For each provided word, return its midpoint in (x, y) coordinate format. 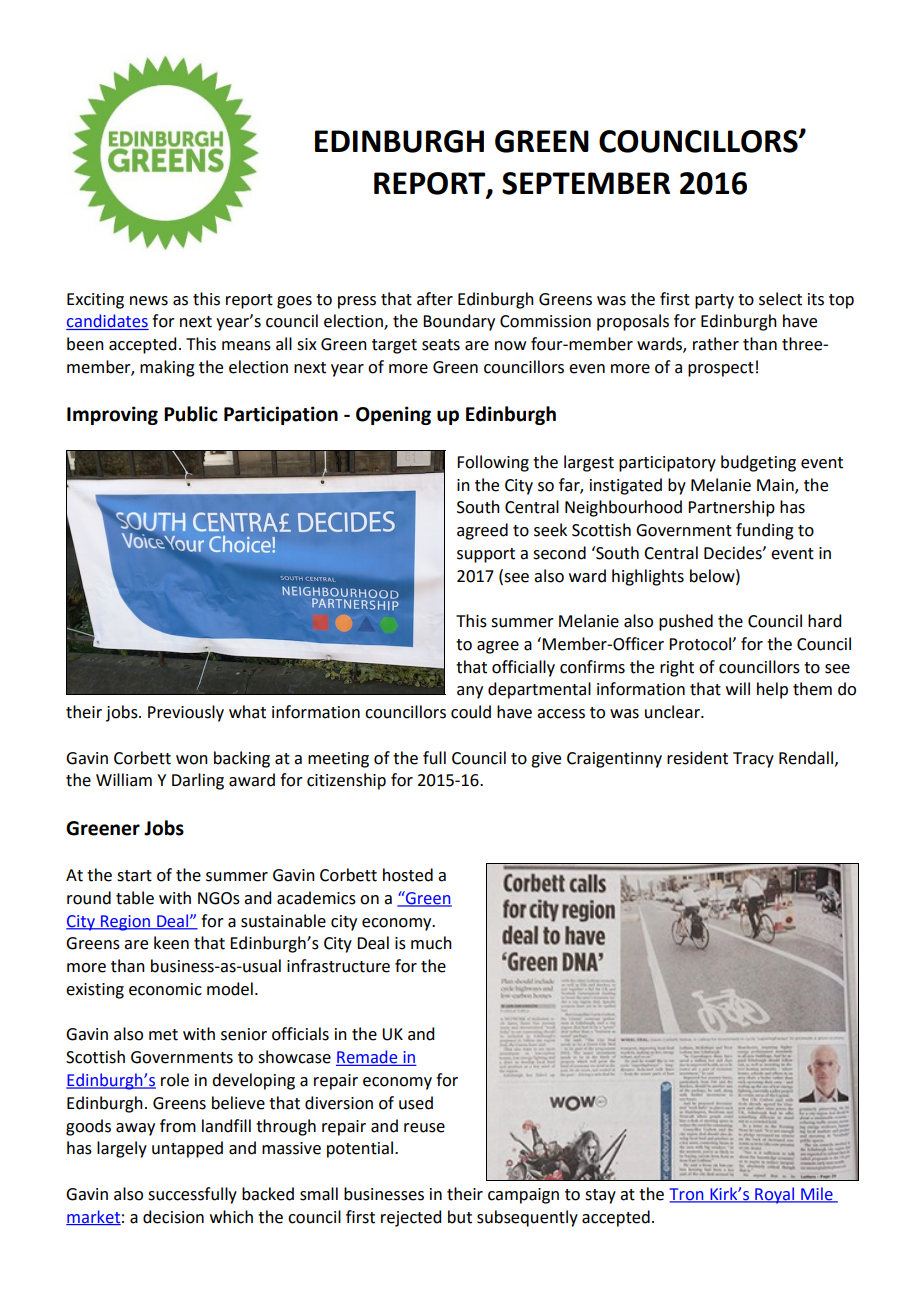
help (772, 690)
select (780, 299)
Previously (186, 713)
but (460, 1217)
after (435, 299)
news (149, 301)
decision (173, 1217)
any (470, 692)
